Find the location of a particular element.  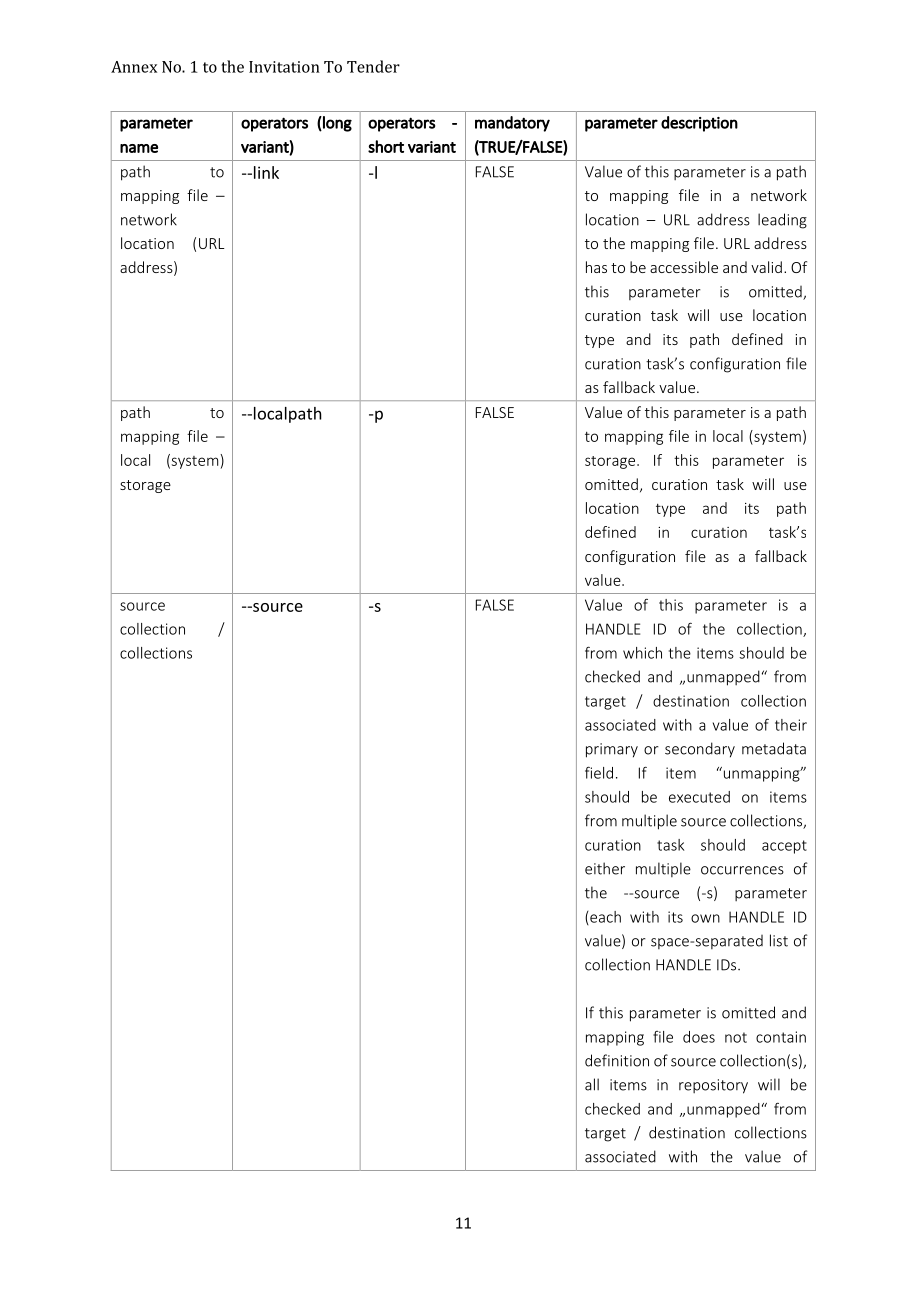

description is located at coordinates (699, 124).
